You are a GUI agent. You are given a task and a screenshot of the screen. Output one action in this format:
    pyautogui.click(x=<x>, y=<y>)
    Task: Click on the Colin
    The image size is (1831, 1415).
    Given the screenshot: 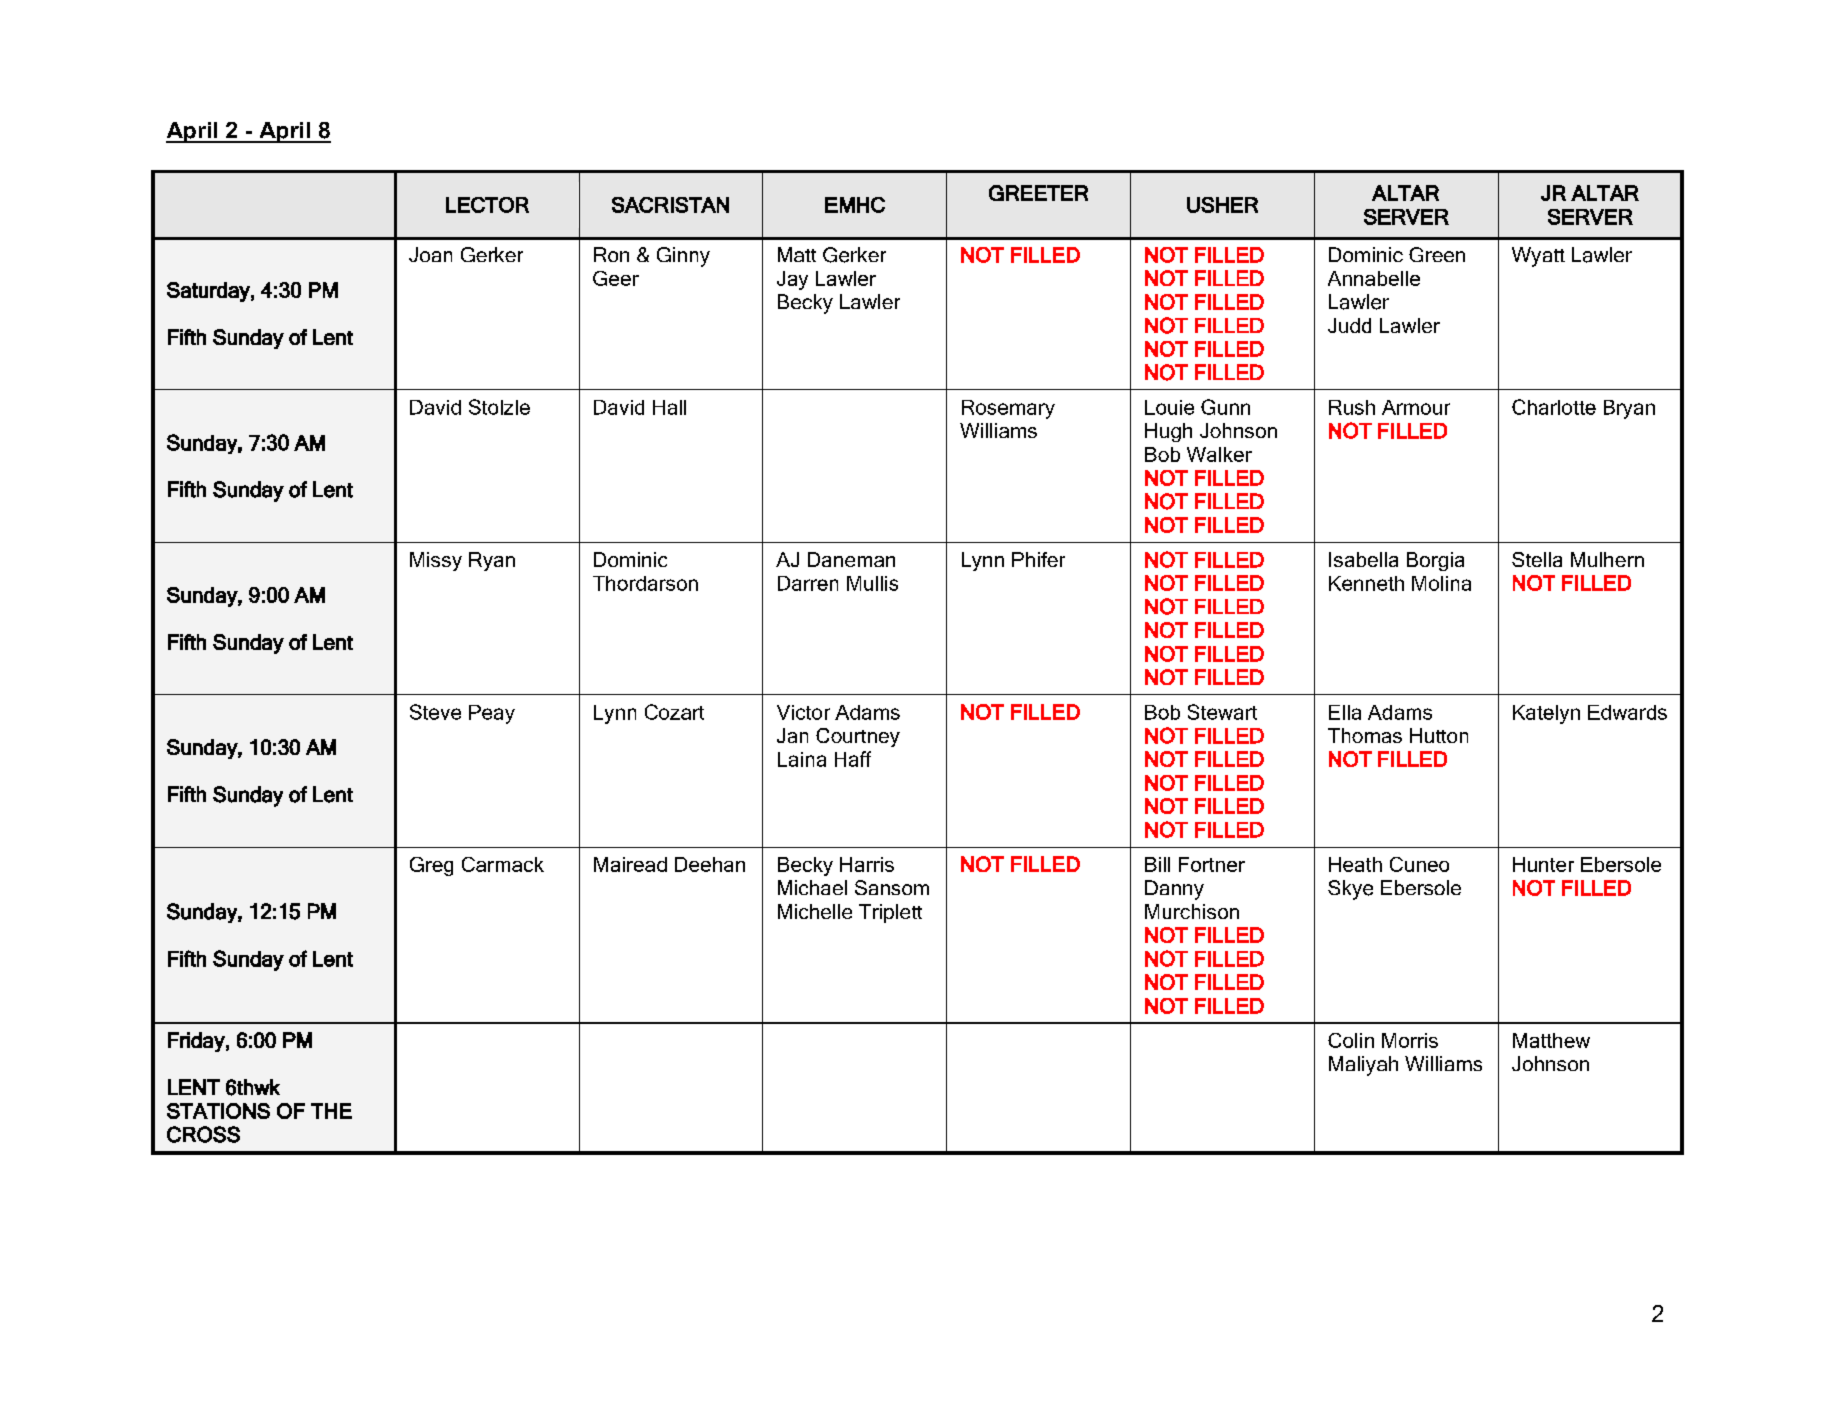 What is the action you would take?
    pyautogui.click(x=1351, y=1040)
